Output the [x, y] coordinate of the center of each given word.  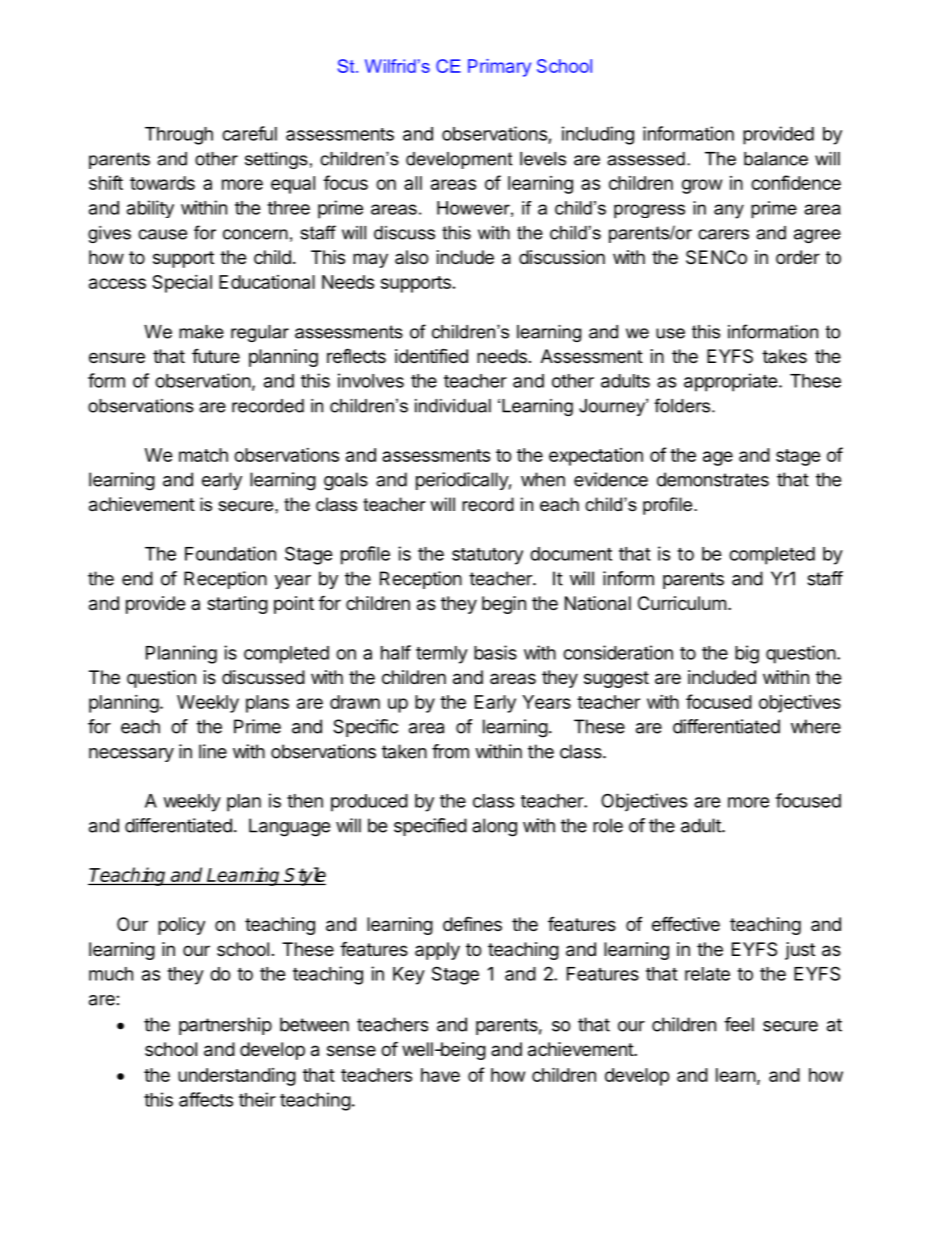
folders [683, 405]
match [203, 455]
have [440, 1075]
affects [206, 1099]
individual [453, 406]
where [816, 726]
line [213, 751]
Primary [499, 68]
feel [739, 1024]
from [450, 751]
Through [179, 136]
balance [776, 159]
